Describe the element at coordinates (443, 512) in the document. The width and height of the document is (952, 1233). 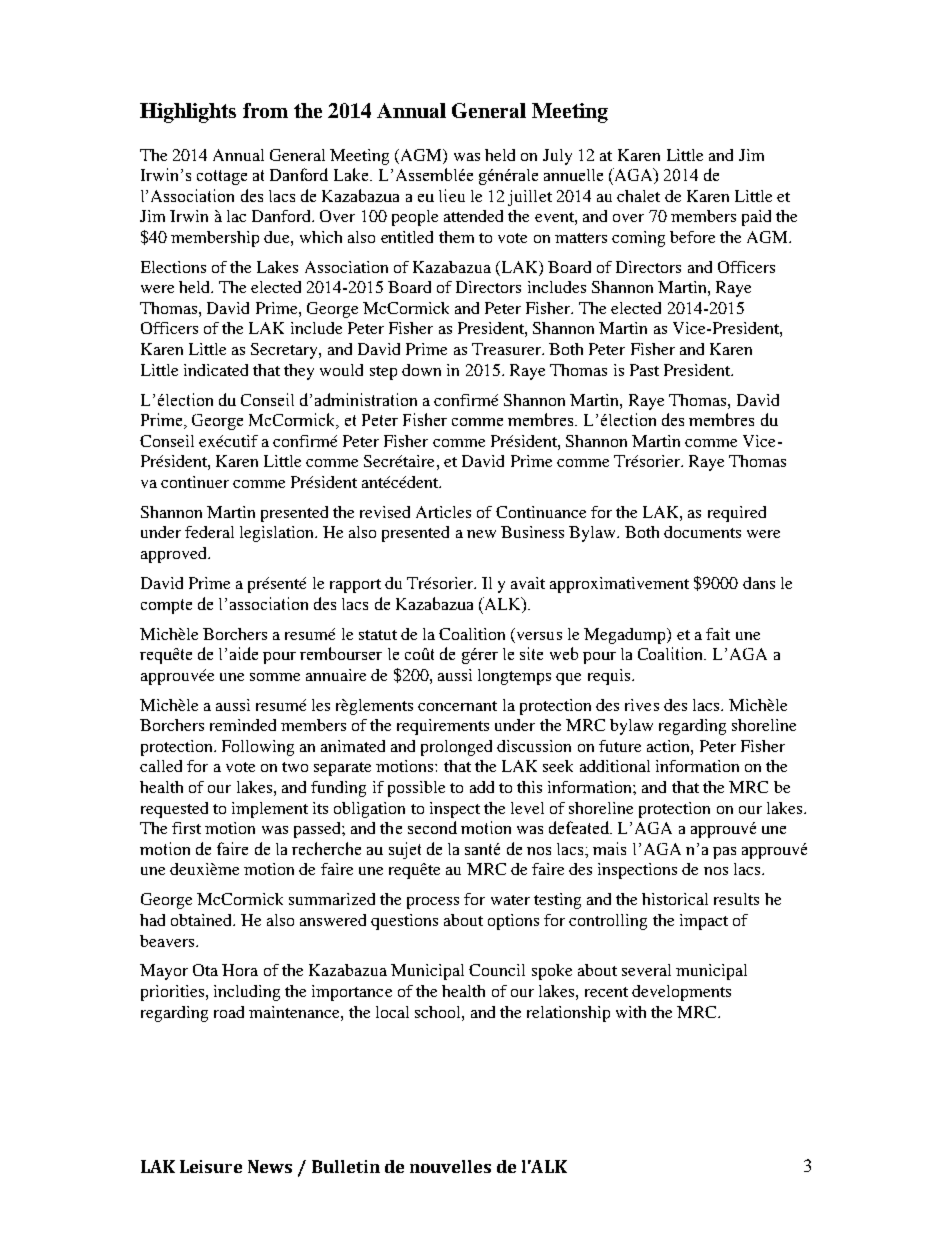
I see `Articles` at that location.
